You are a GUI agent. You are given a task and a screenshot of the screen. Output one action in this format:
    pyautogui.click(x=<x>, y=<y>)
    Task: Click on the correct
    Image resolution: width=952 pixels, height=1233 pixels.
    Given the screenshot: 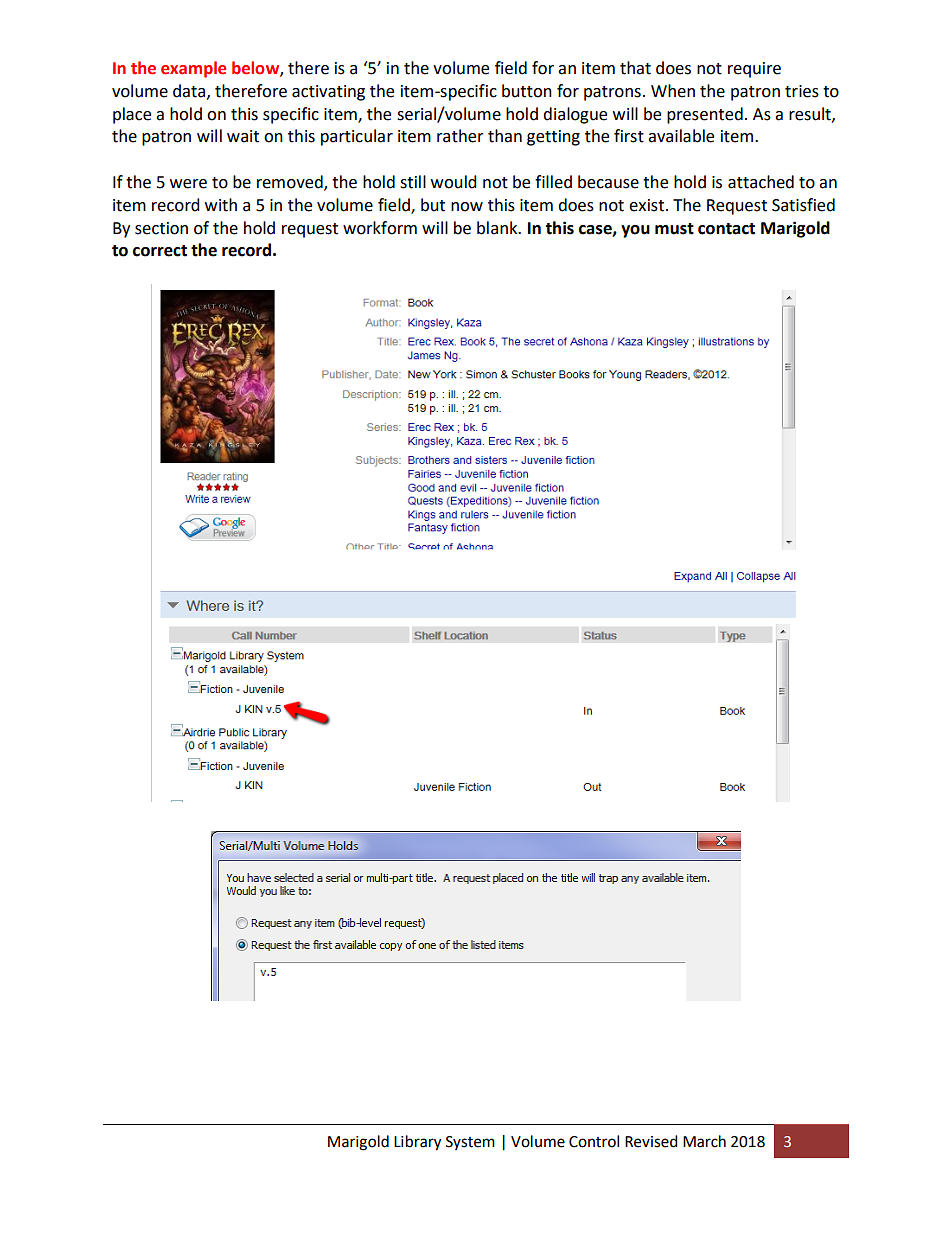 What is the action you would take?
    pyautogui.click(x=160, y=251)
